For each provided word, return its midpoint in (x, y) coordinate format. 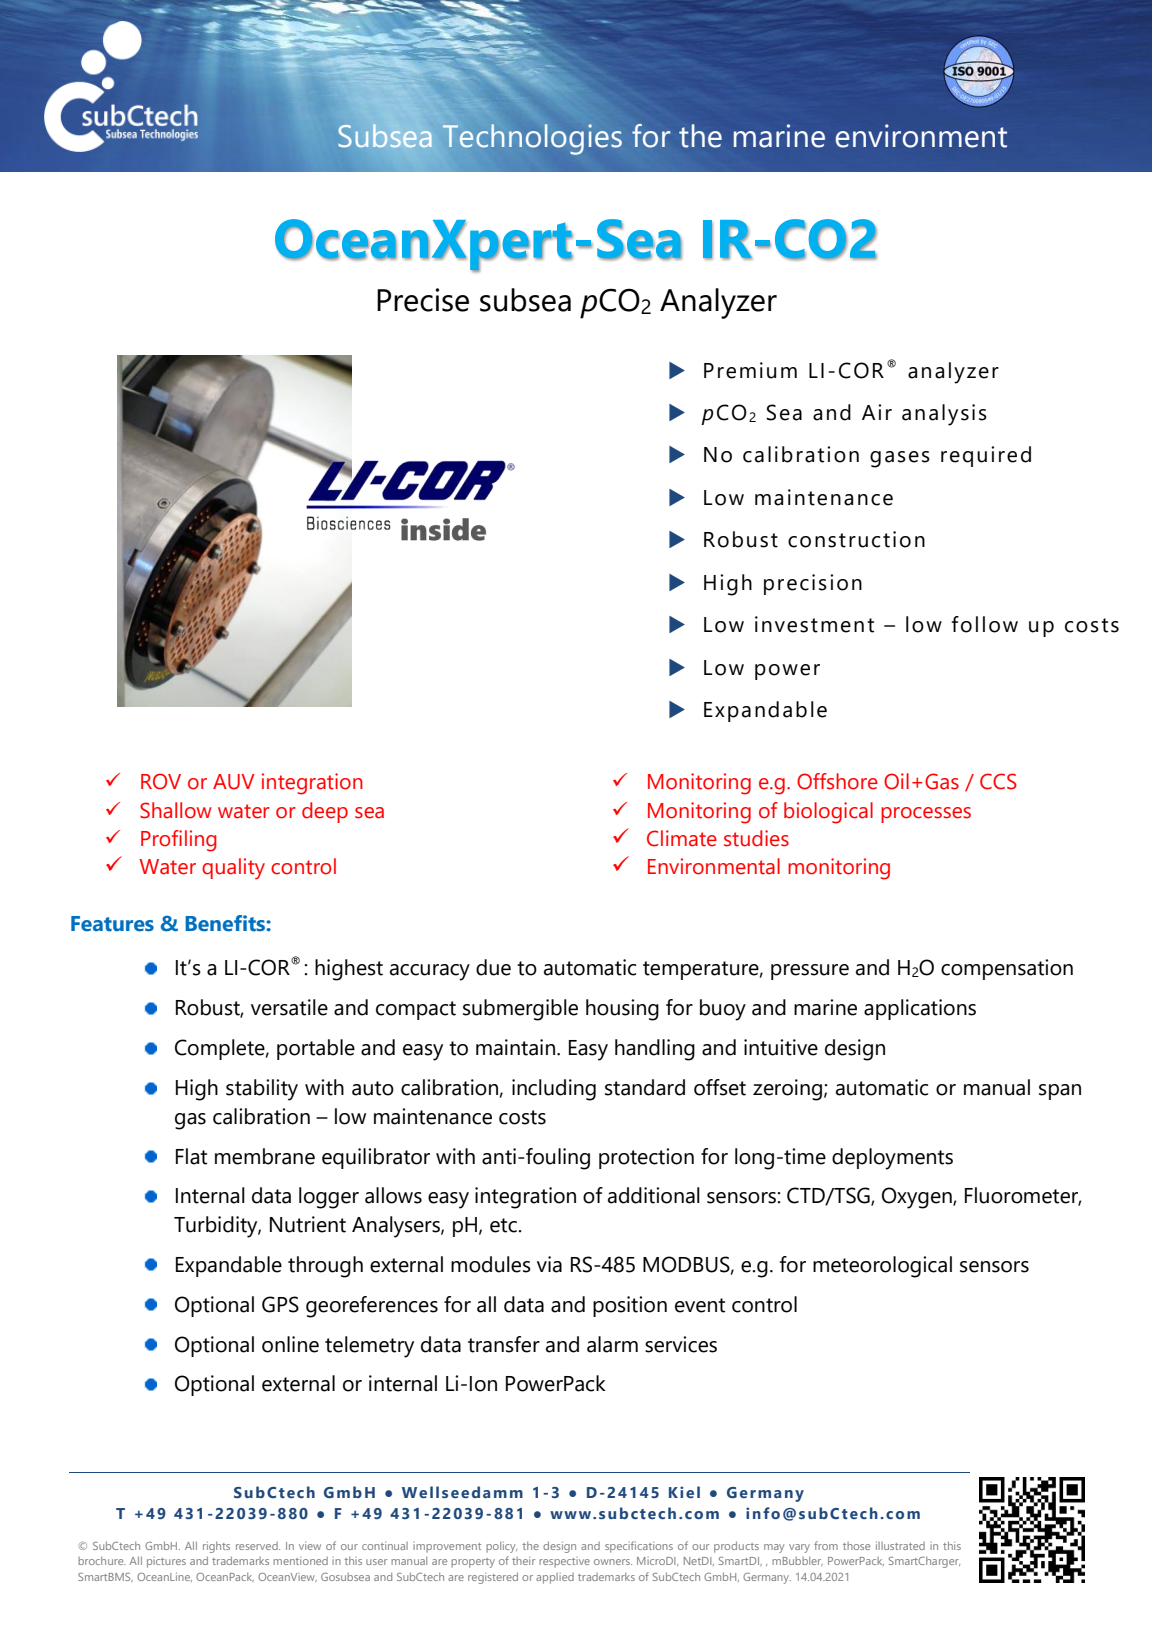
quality (233, 869)
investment (814, 624)
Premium (750, 370)
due (493, 967)
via (549, 1264)
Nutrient (308, 1224)
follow (985, 624)
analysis (944, 415)
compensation (1007, 969)
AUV (234, 782)
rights (216, 1547)
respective (564, 1562)
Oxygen (918, 1198)
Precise (423, 300)
